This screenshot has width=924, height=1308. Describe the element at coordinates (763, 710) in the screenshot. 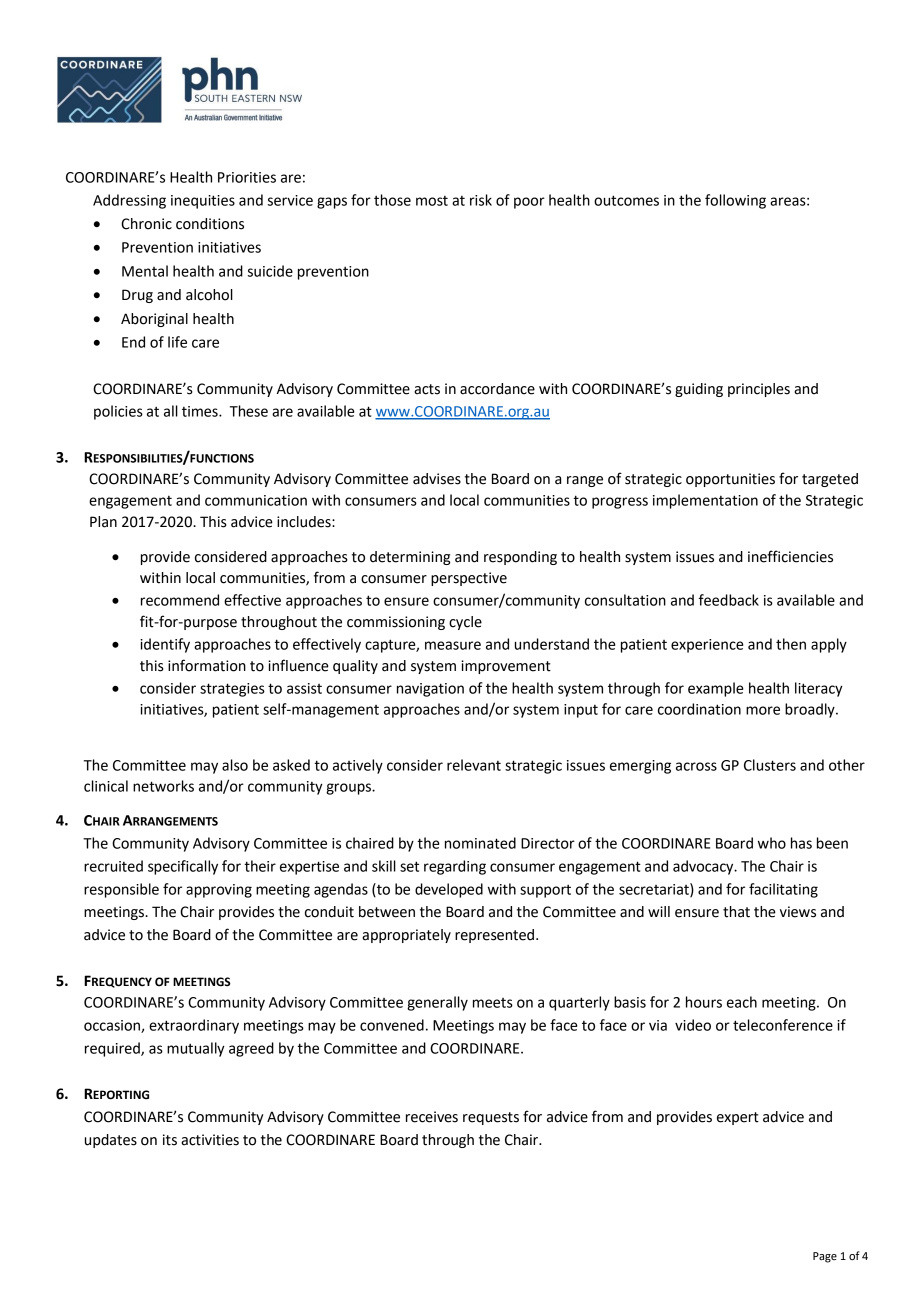

I see `more` at that location.
